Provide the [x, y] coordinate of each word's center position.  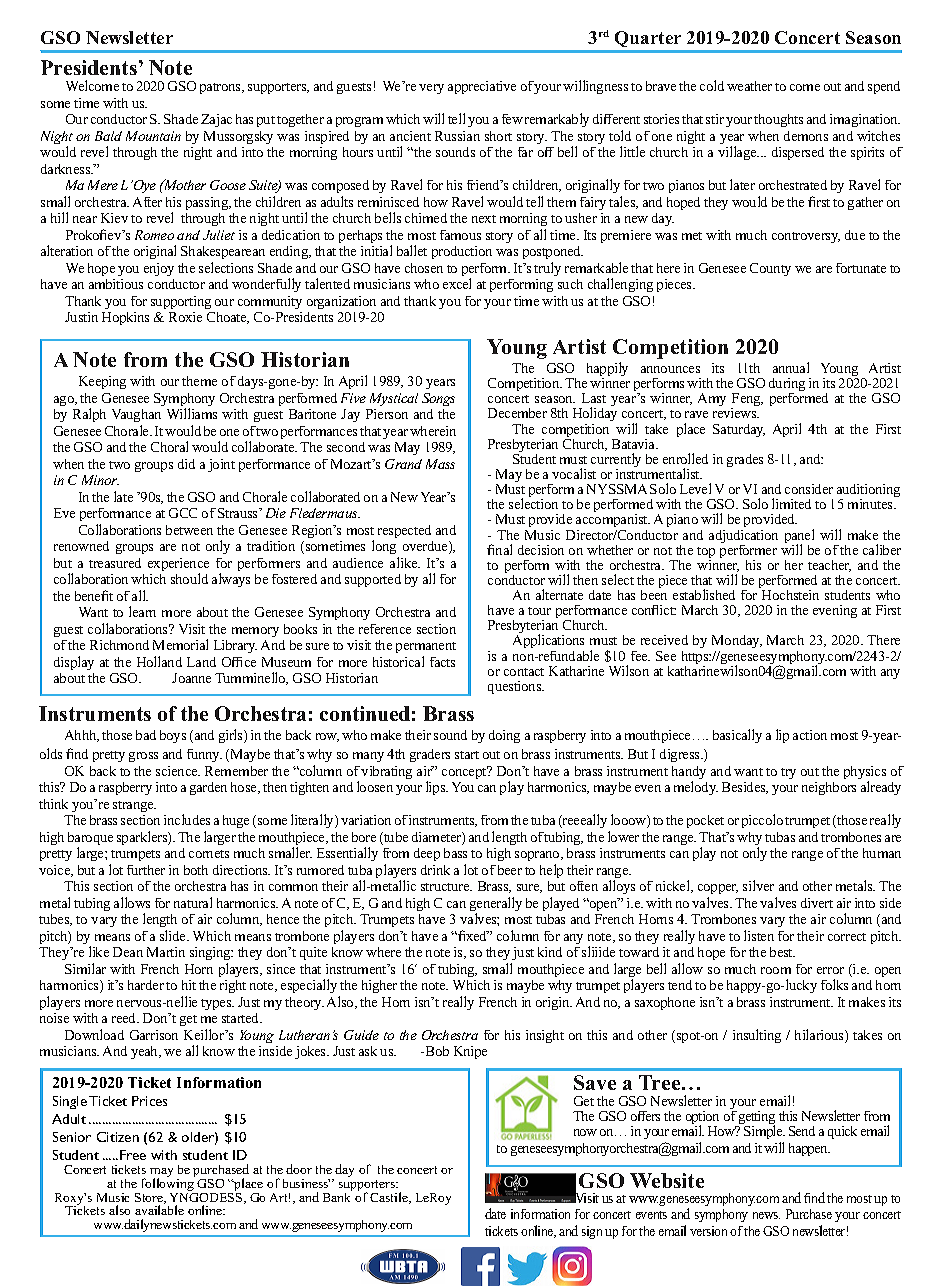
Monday [737, 643]
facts [442, 662]
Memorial [180, 644]
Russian [457, 136]
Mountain [153, 136]
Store [150, 1198]
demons [806, 136]
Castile [390, 1198]
